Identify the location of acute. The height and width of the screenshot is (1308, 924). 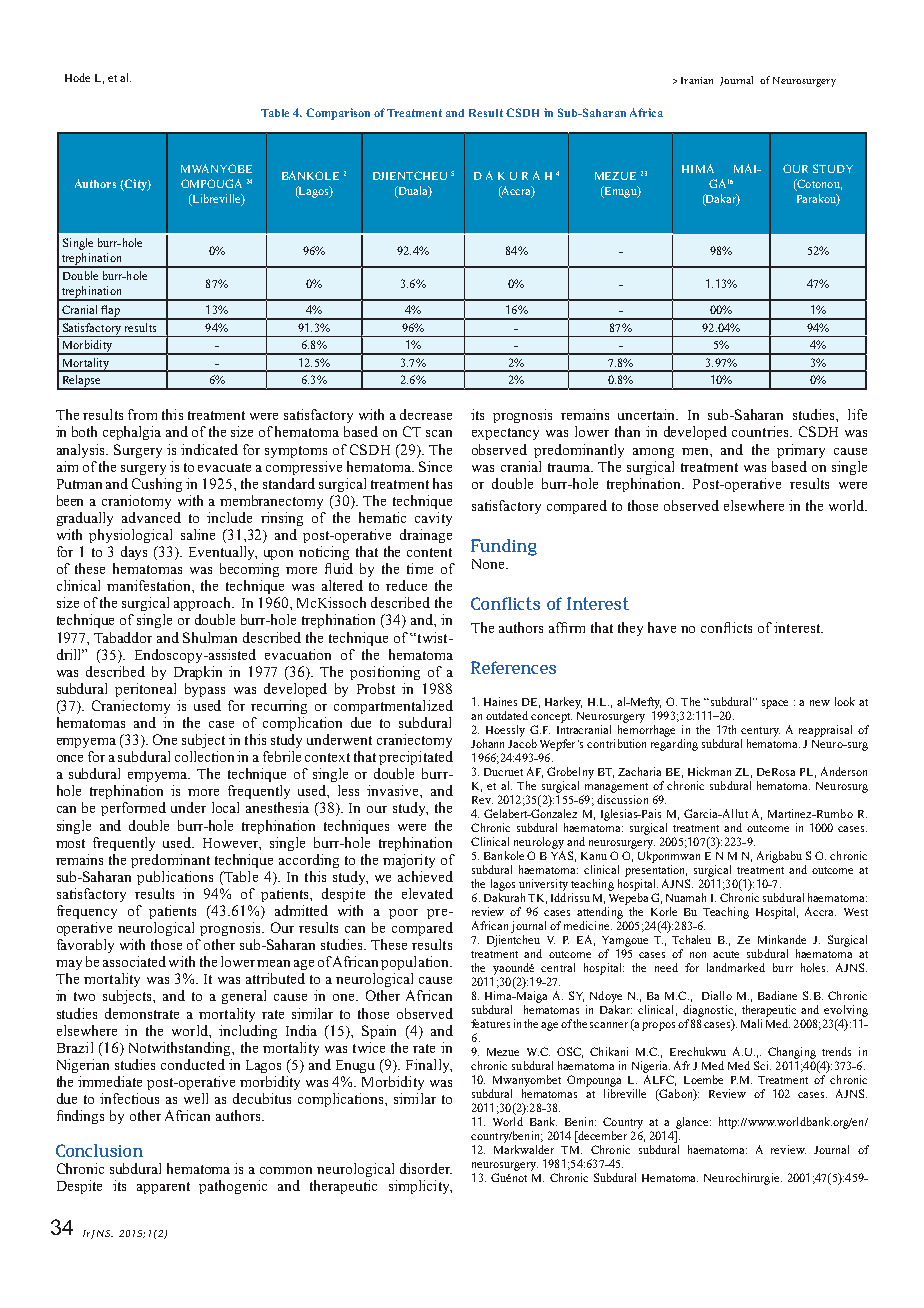
(726, 954).
